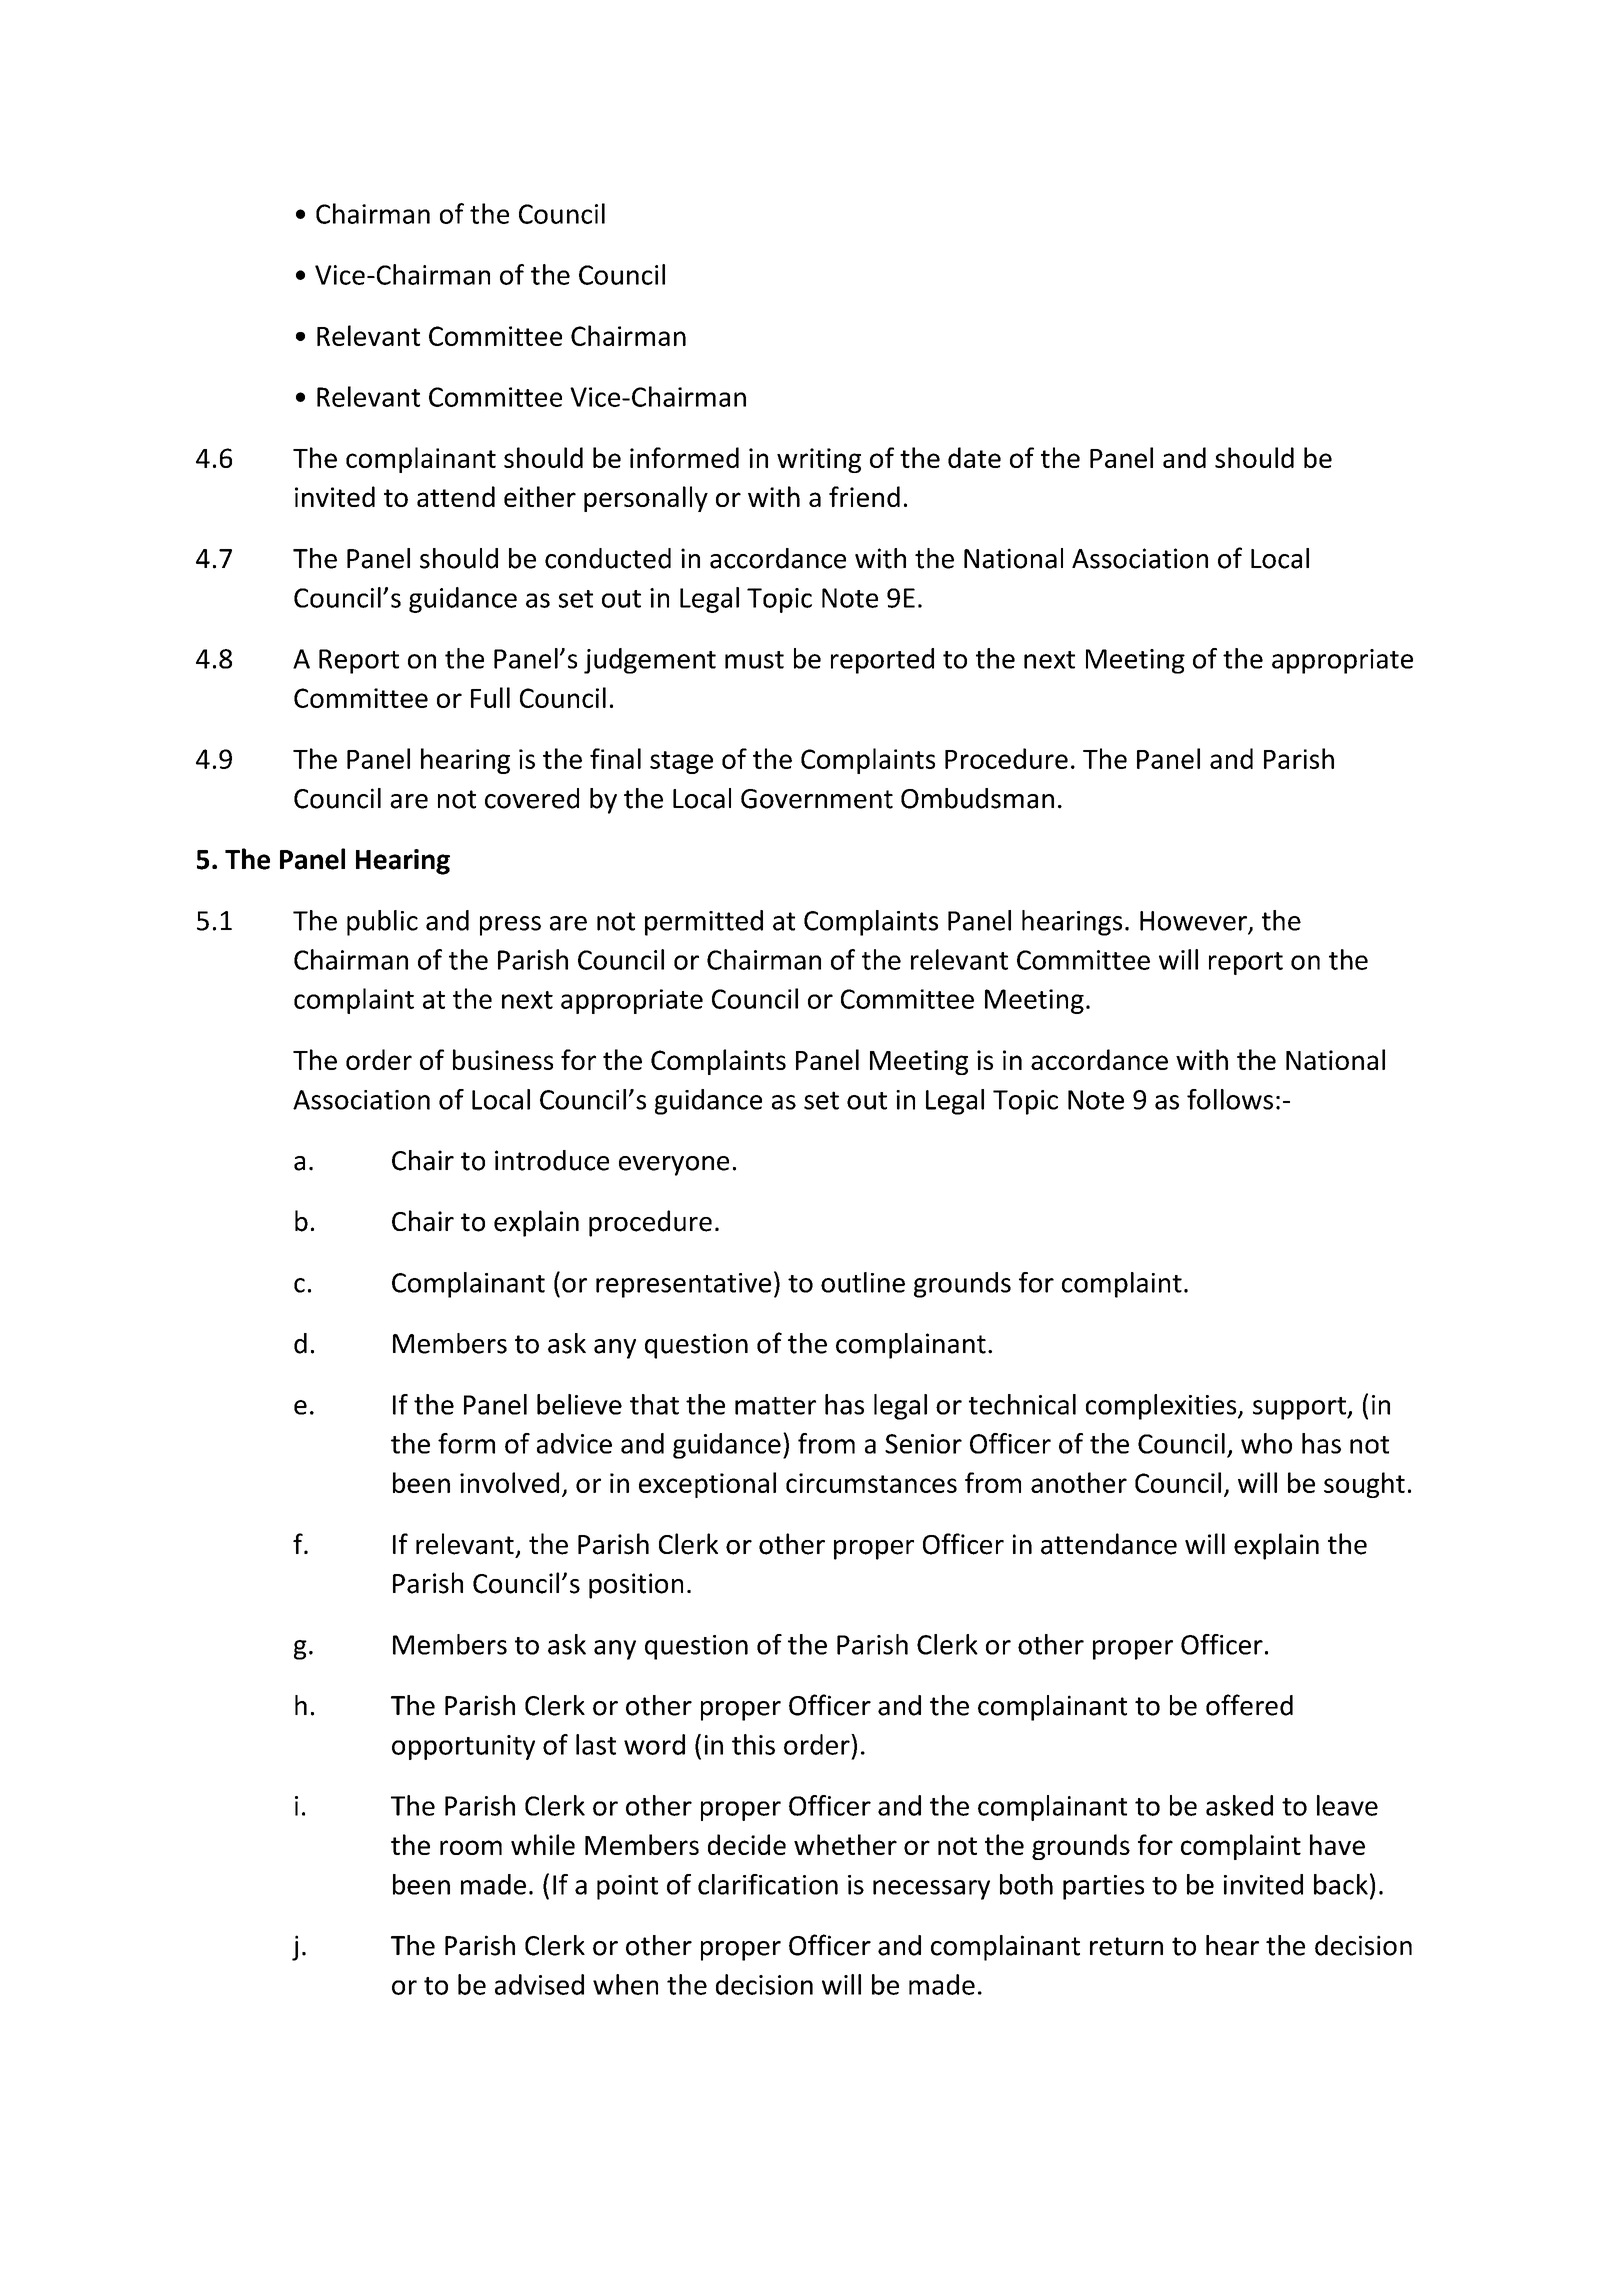  Describe the element at coordinates (552, 1160) in the screenshot. I see `introduce` at that location.
